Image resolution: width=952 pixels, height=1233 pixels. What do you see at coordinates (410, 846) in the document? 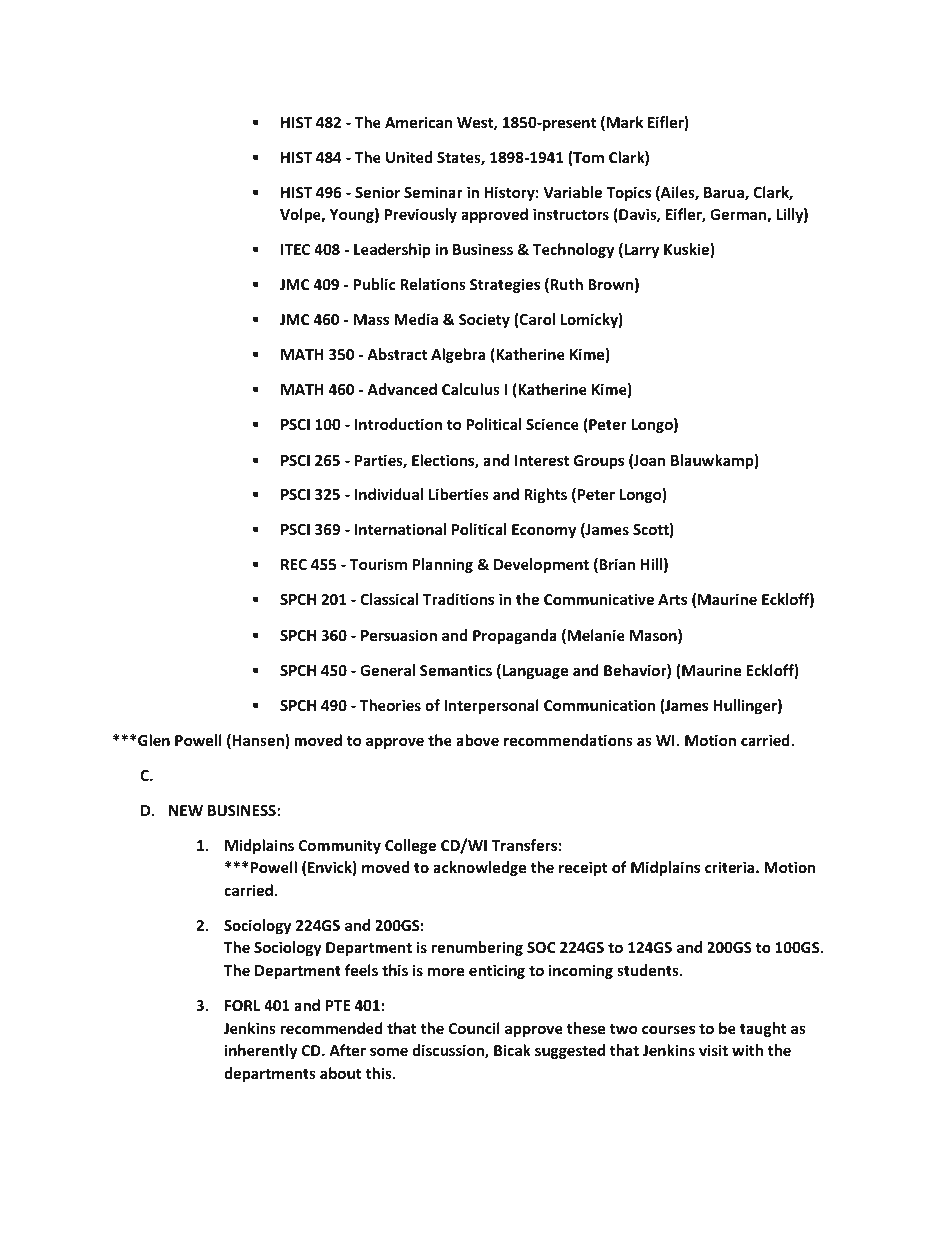
I see `College` at bounding box center [410, 846].
